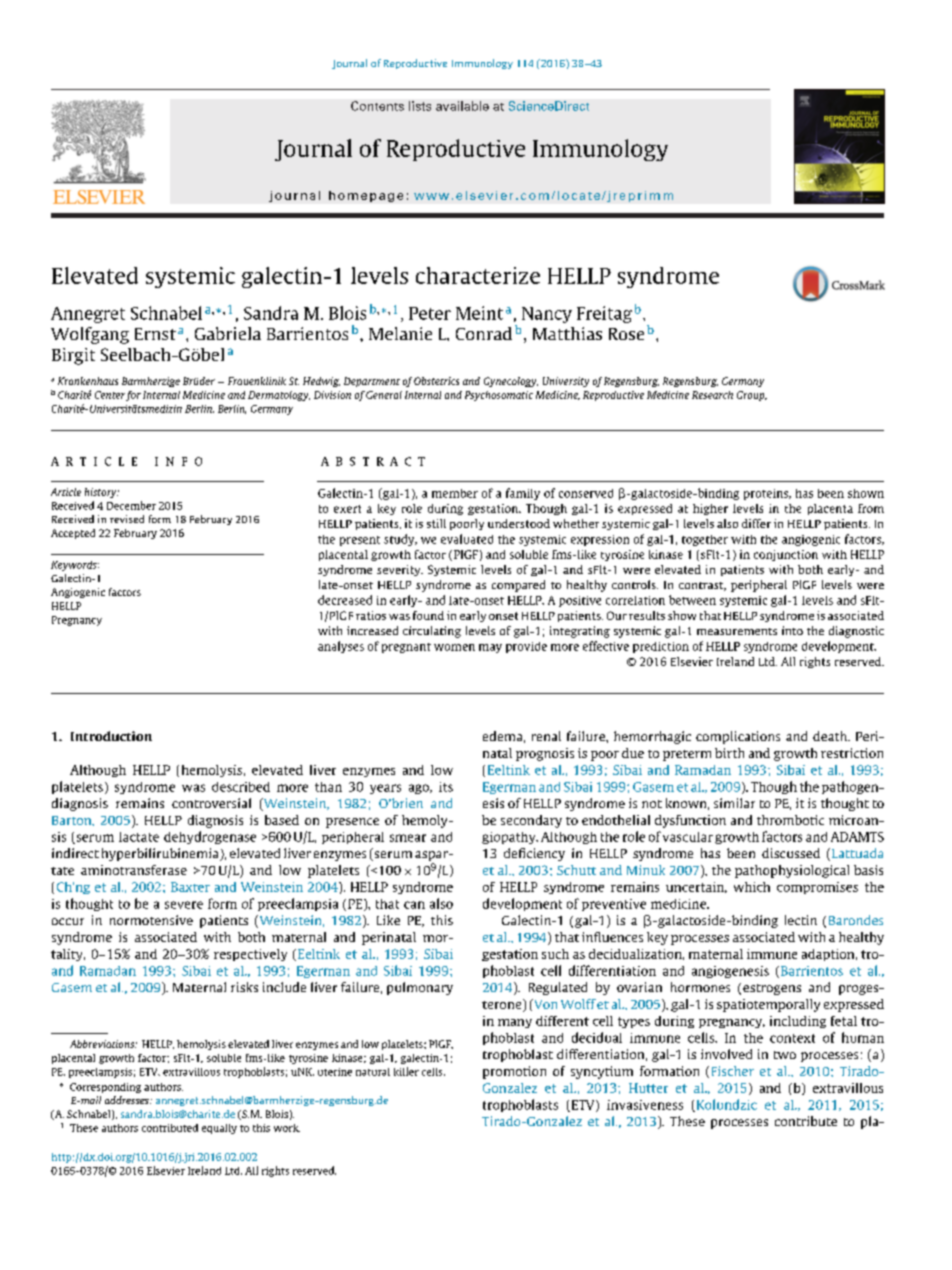 Image resolution: width=952 pixels, height=1270 pixels. Describe the element at coordinates (514, 1072) in the document. I see `promotion` at that location.
